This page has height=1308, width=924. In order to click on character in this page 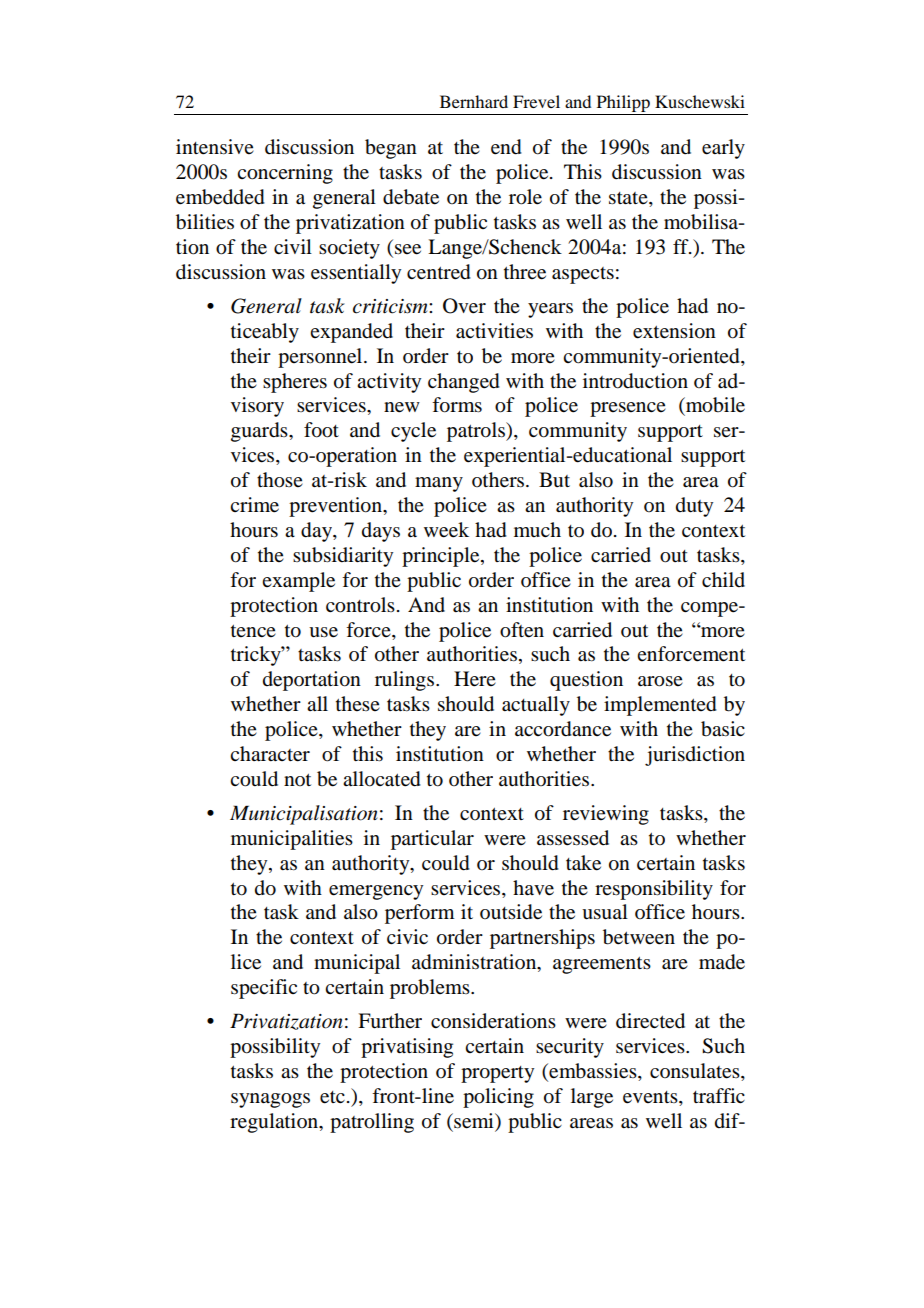, I will do `click(270, 754)`.
